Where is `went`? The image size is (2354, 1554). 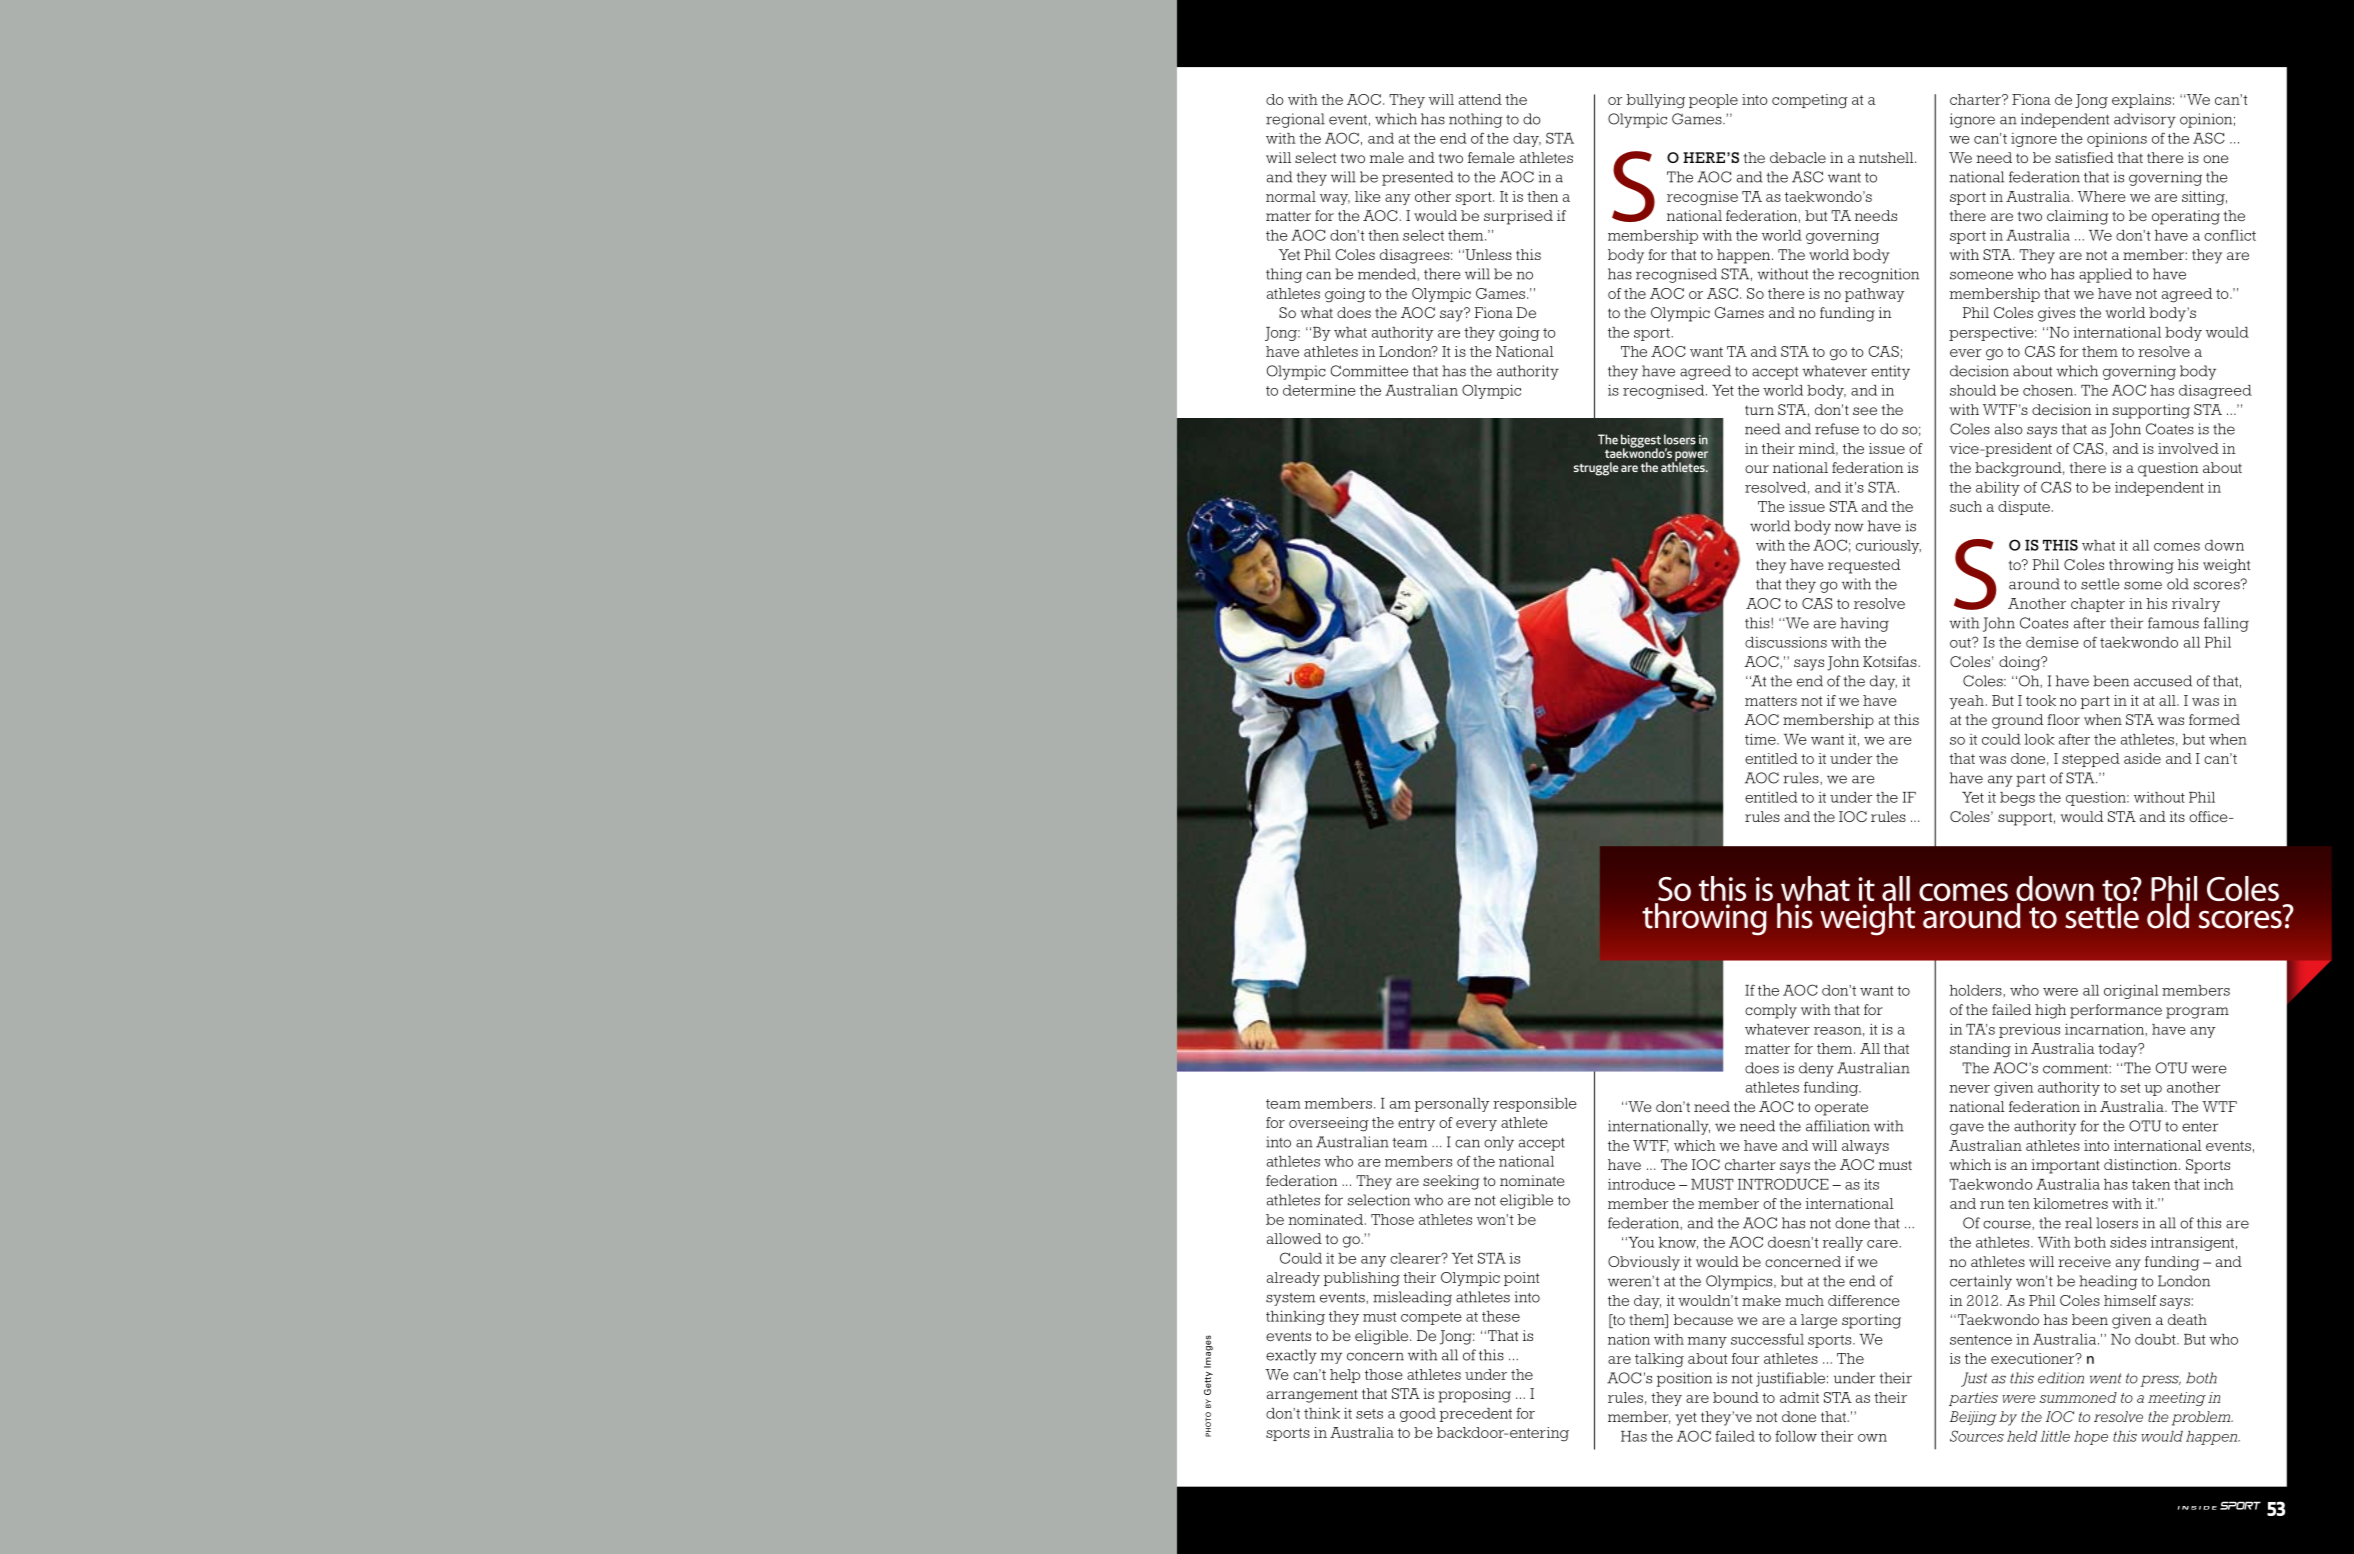 went is located at coordinates (2106, 1378).
